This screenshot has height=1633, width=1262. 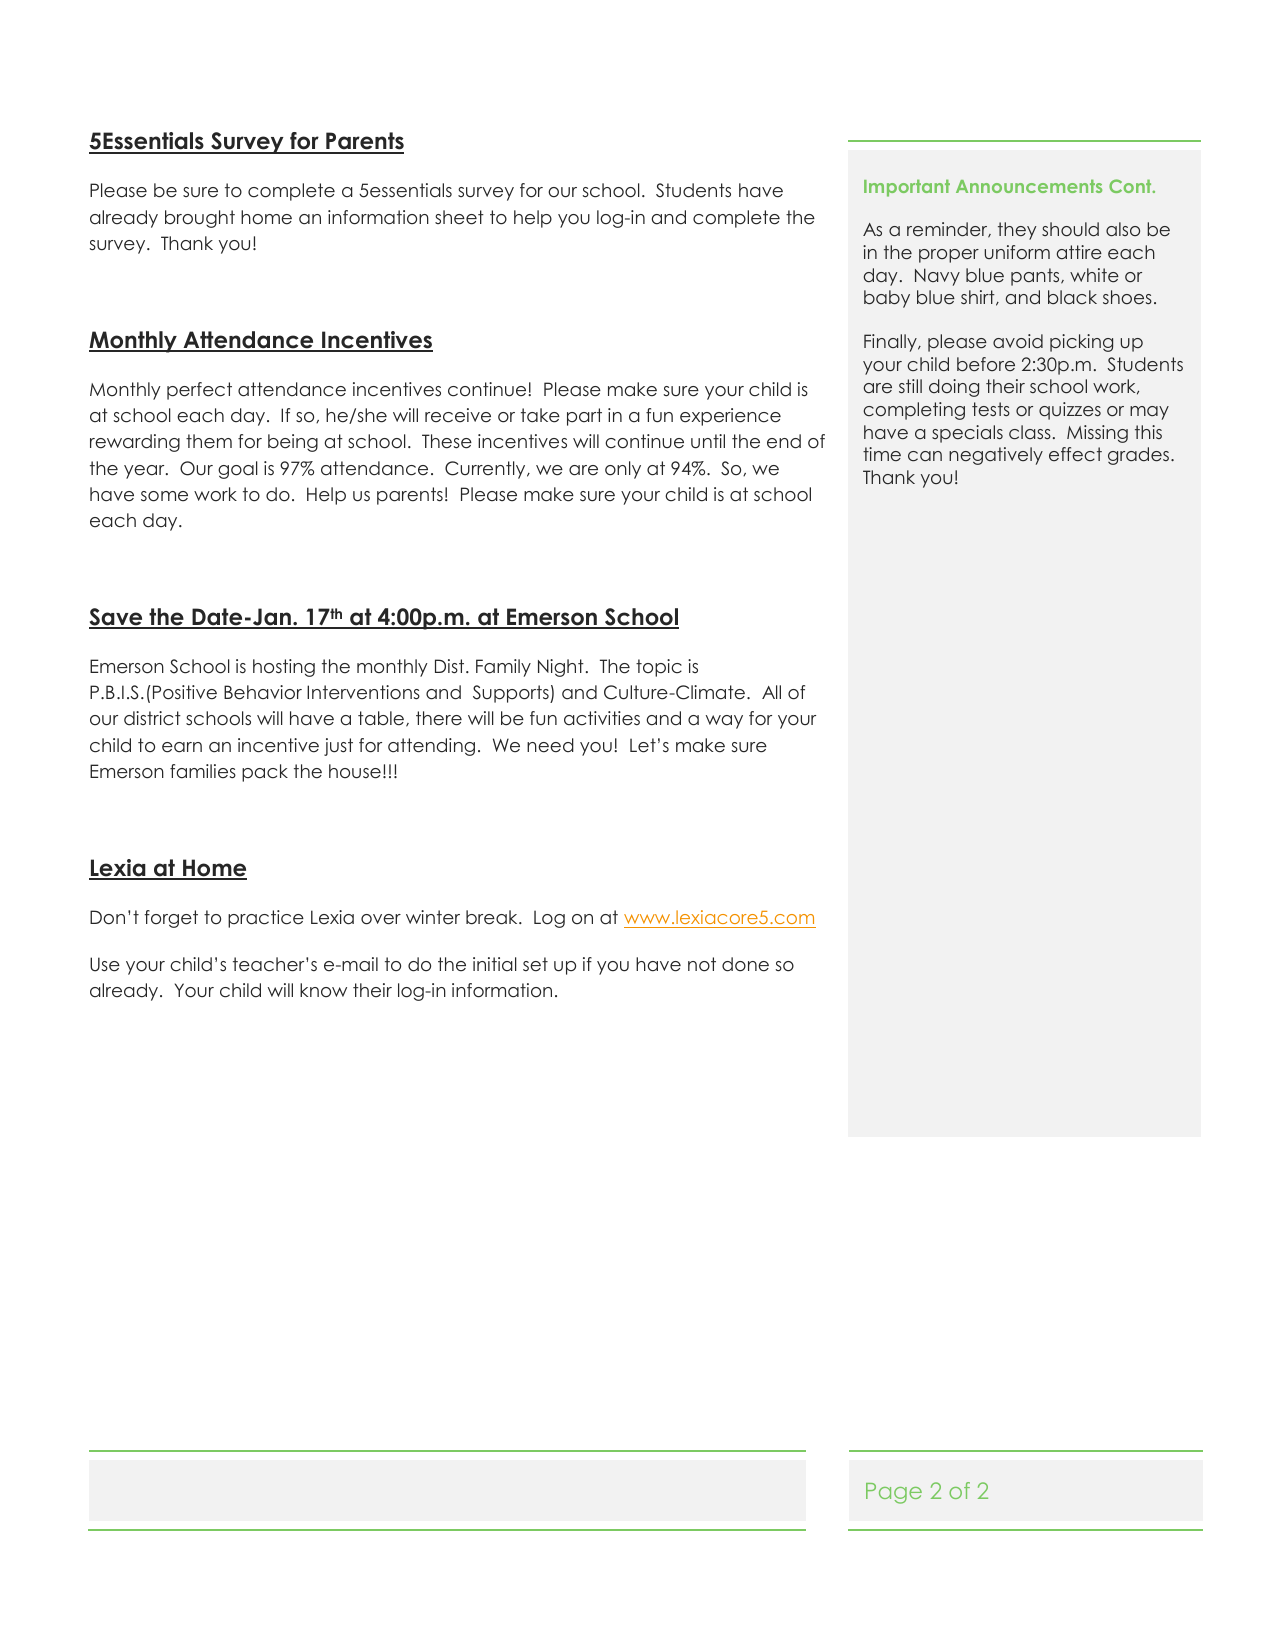 I want to click on set, so click(x=535, y=964).
